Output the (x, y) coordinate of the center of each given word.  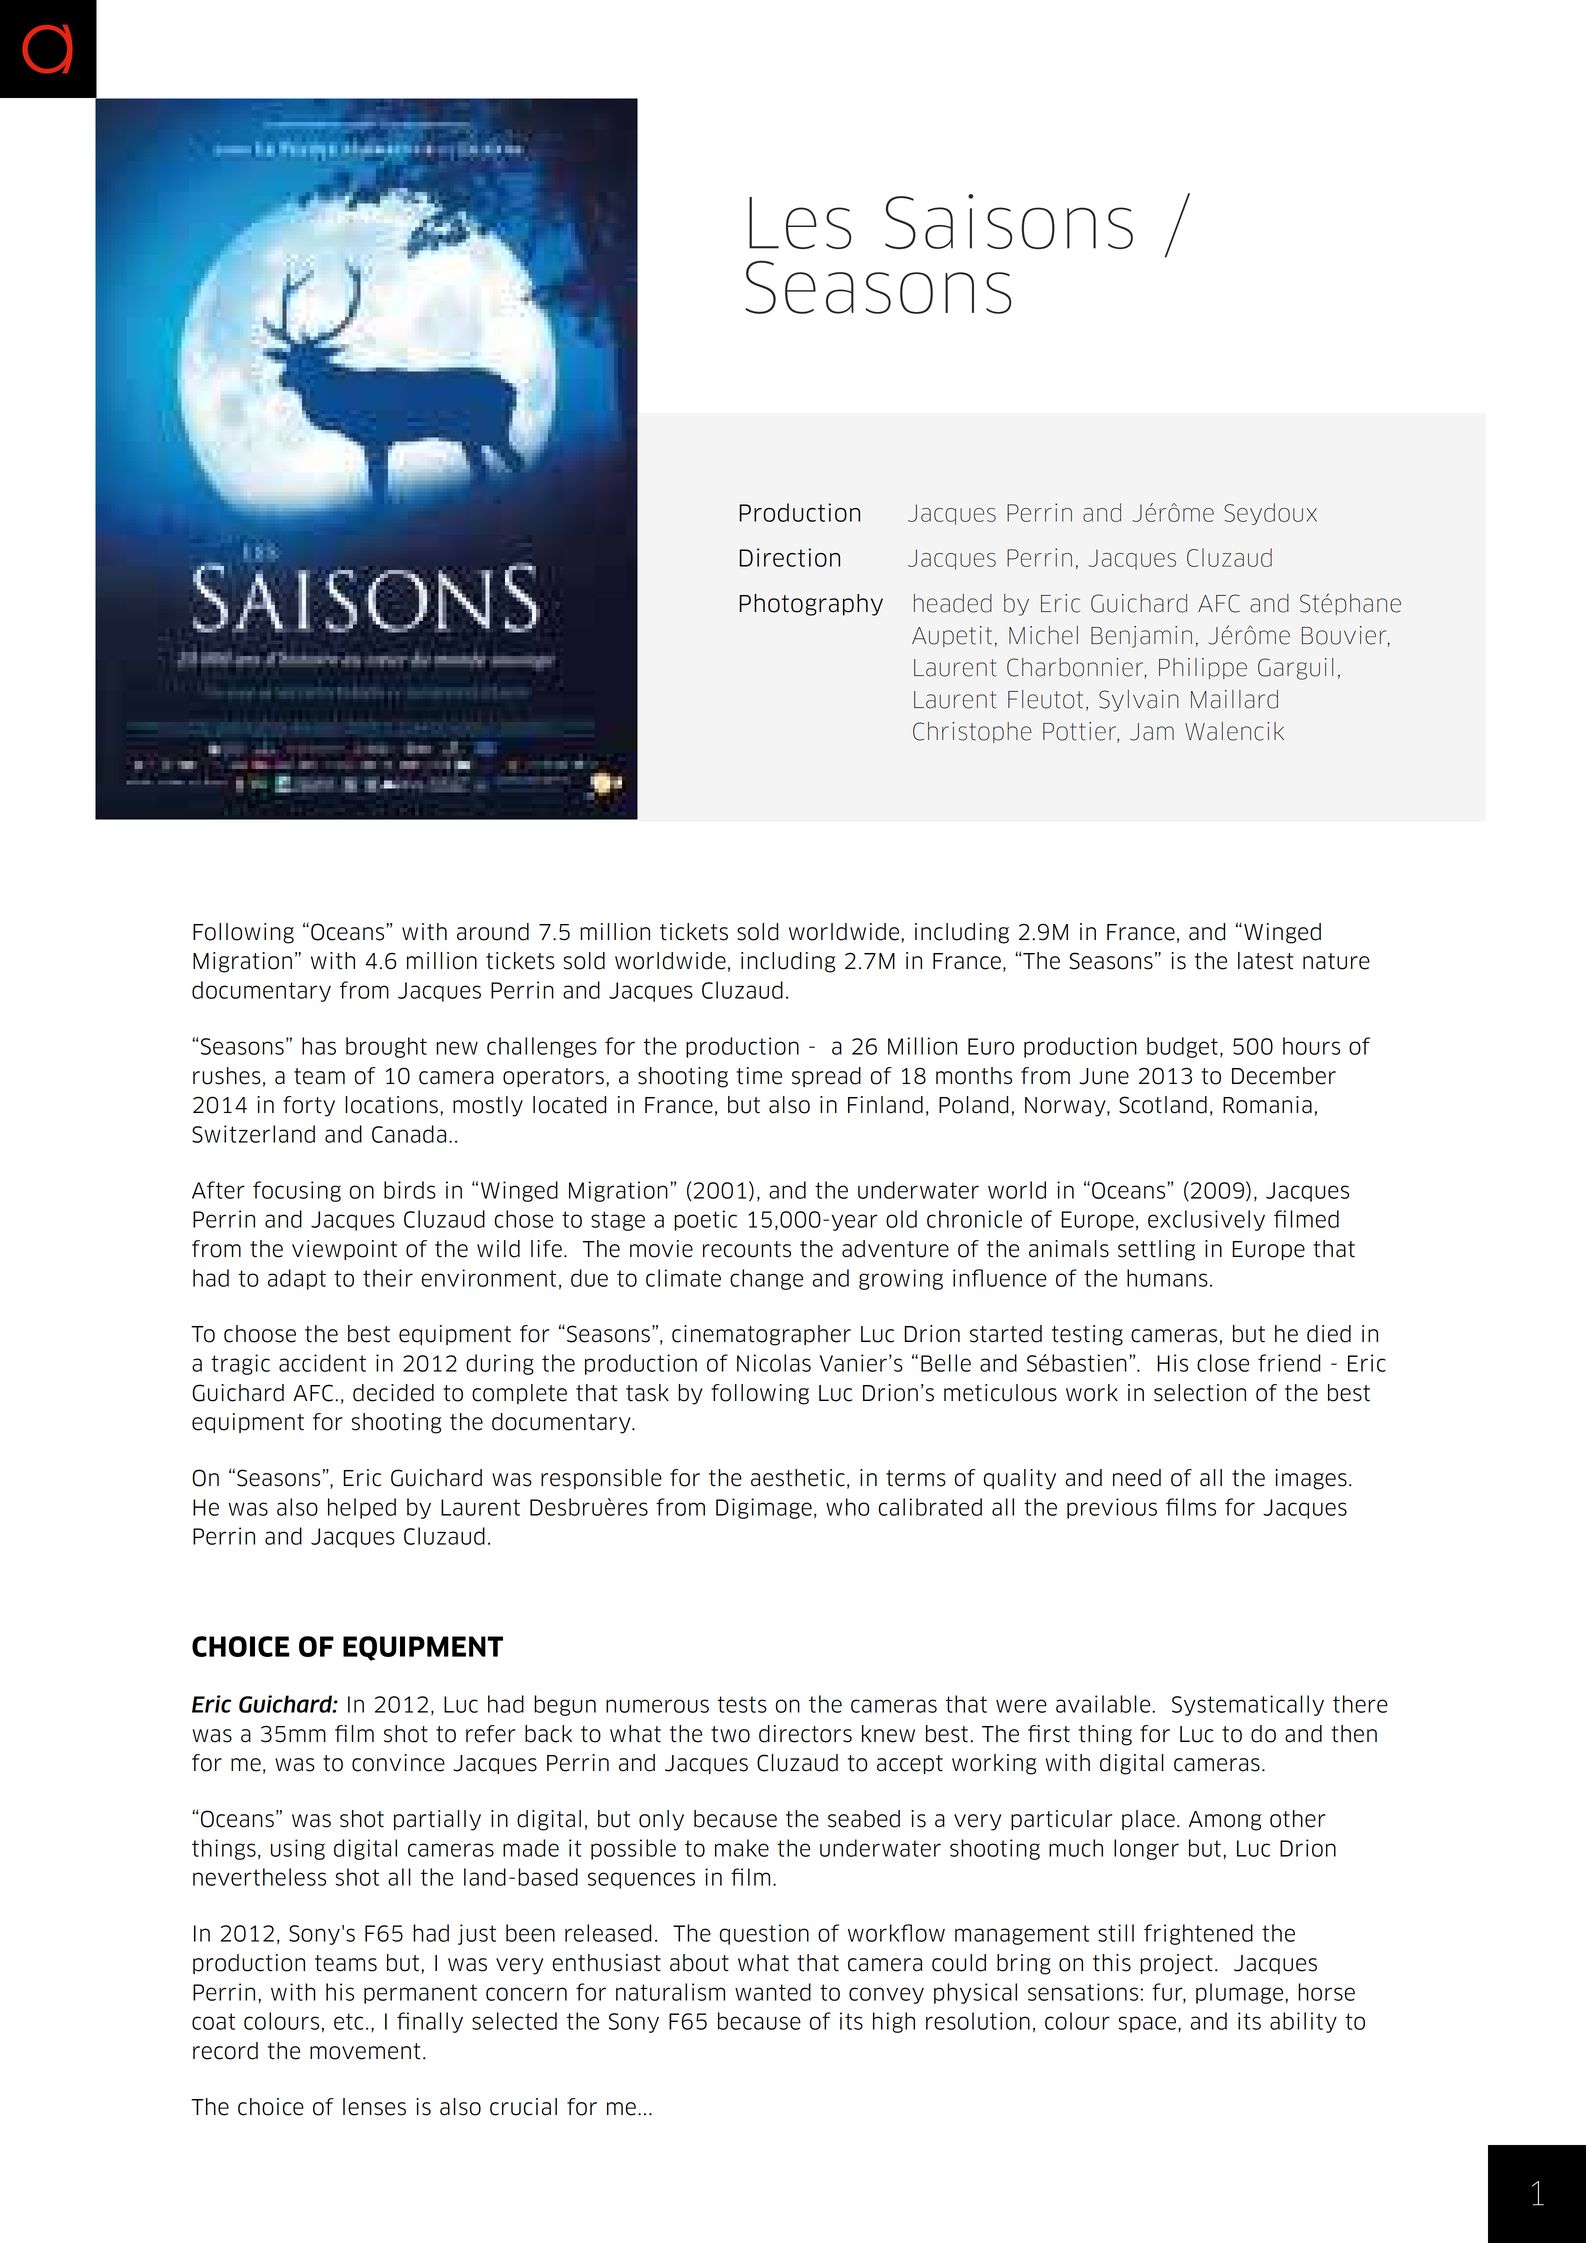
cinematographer (761, 1335)
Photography (811, 605)
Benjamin (1141, 637)
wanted (773, 1992)
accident (322, 1363)
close (1223, 1363)
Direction (789, 557)
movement (365, 2051)
